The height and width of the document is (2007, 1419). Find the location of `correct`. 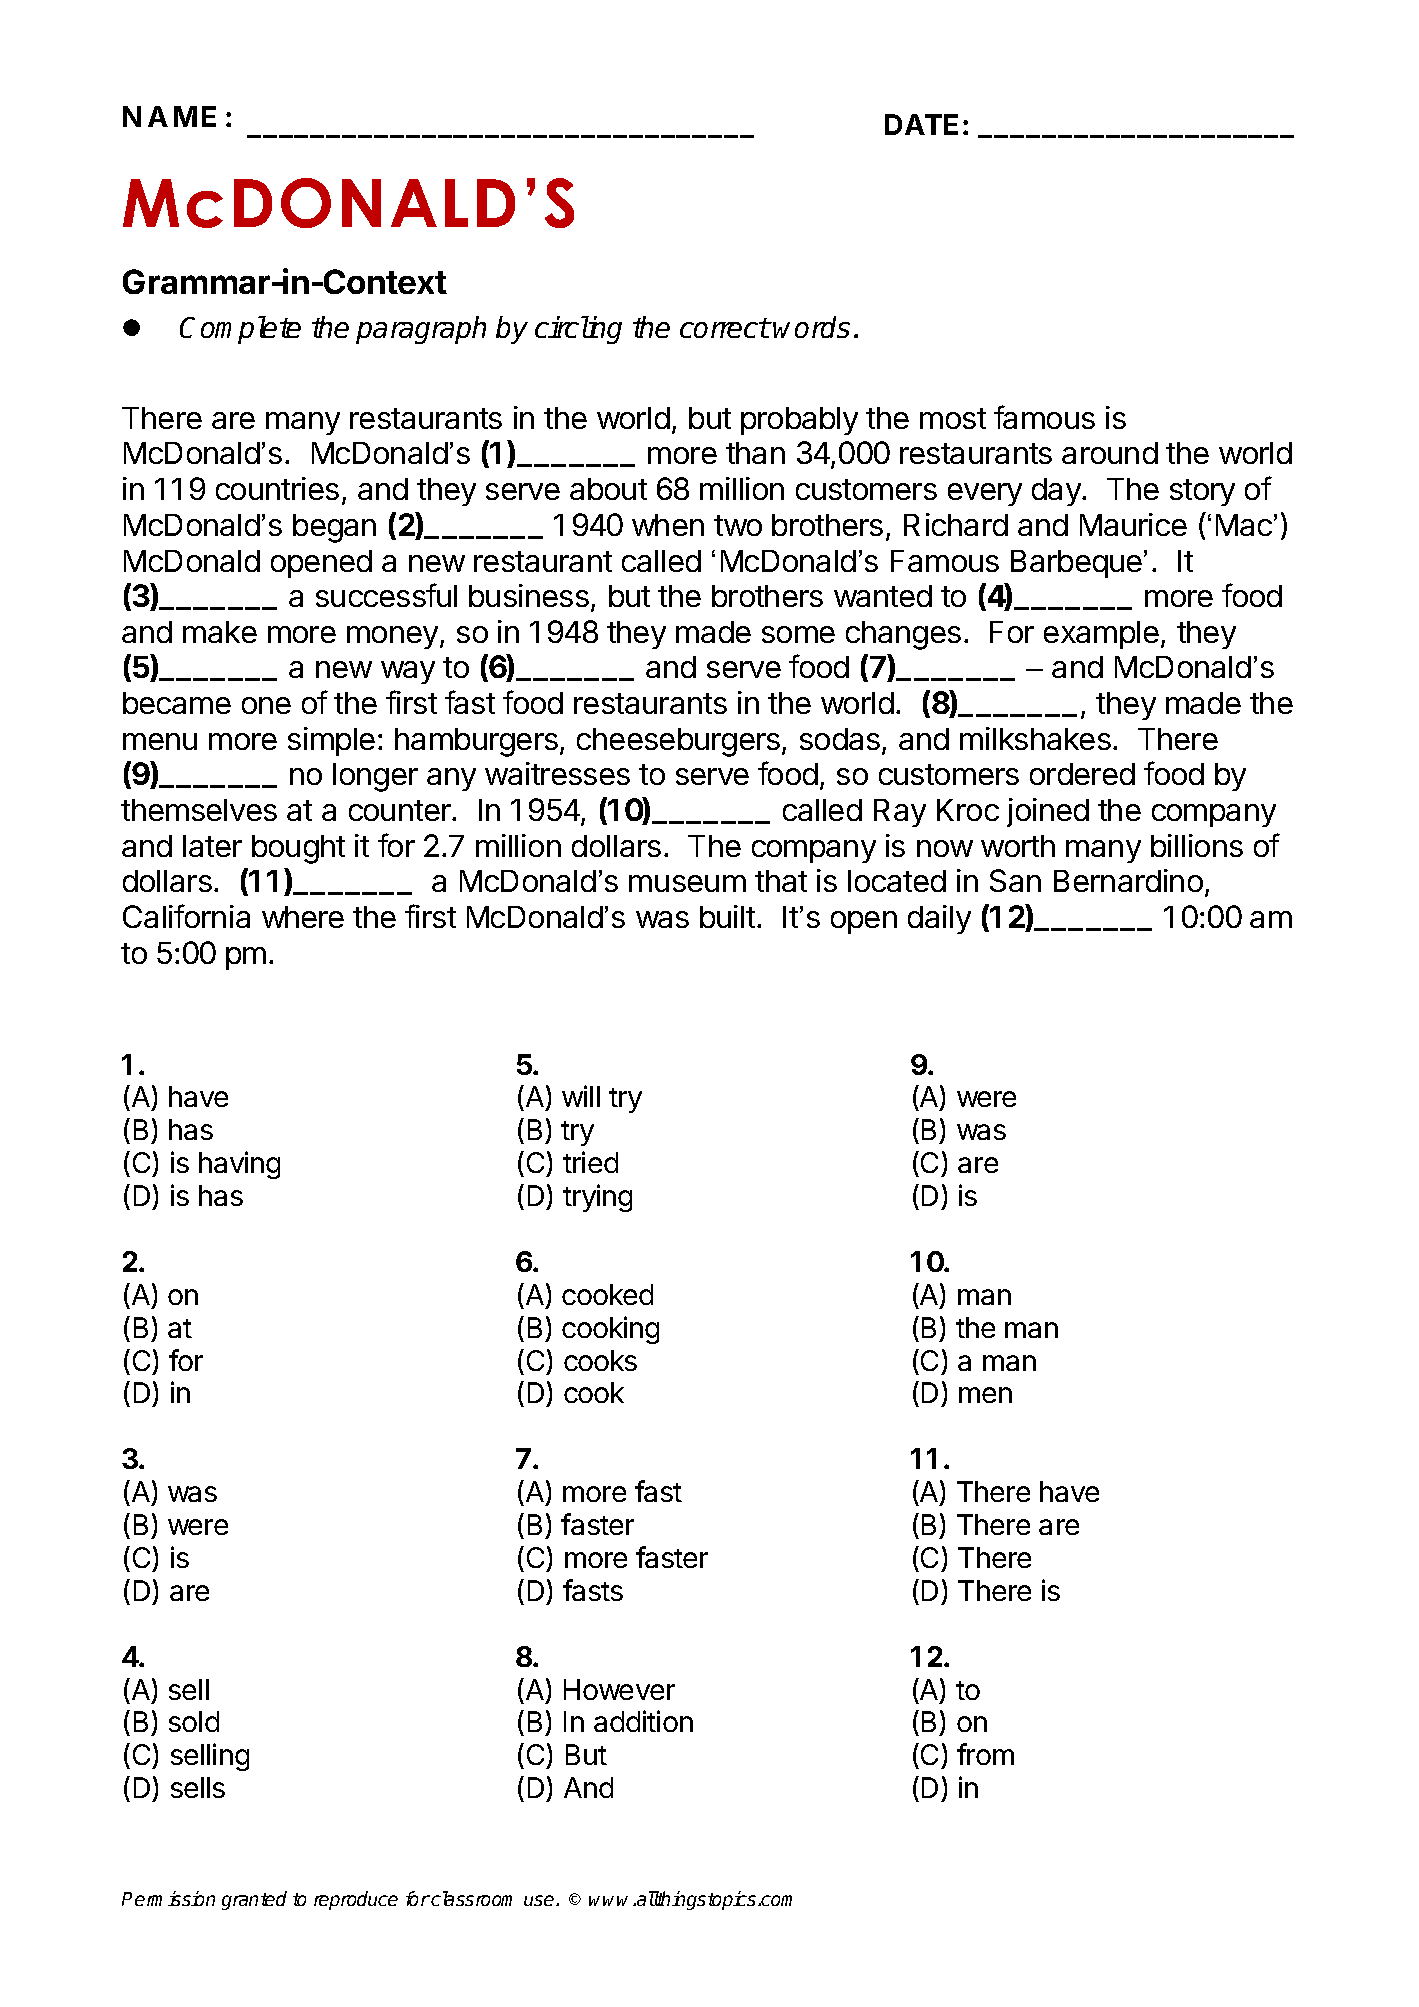

correct is located at coordinates (725, 328).
